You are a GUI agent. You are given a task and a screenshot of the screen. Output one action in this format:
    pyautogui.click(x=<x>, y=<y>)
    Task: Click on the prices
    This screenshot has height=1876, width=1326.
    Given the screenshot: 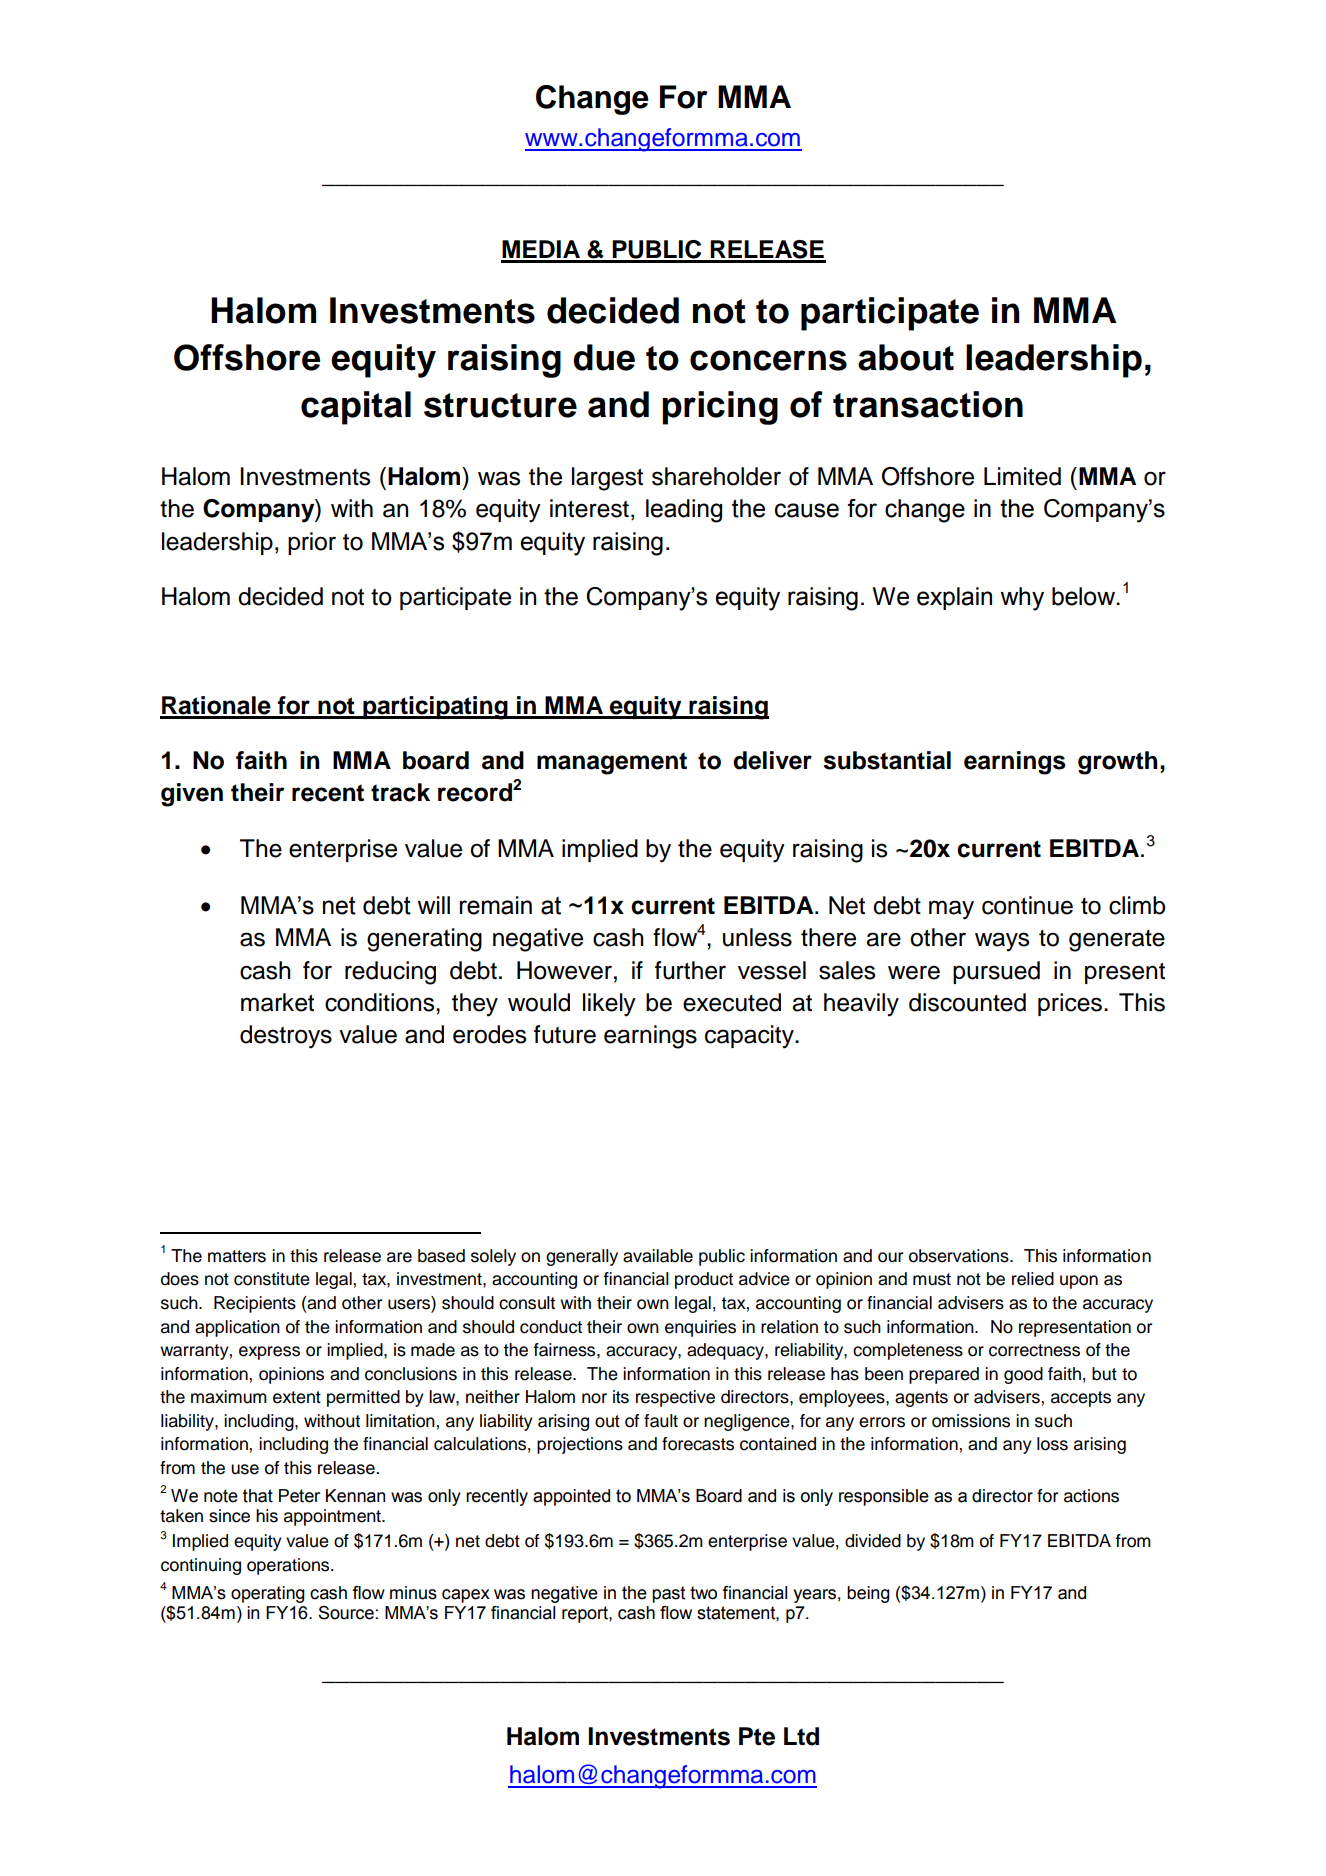 What is the action you would take?
    pyautogui.click(x=1070, y=1004)
